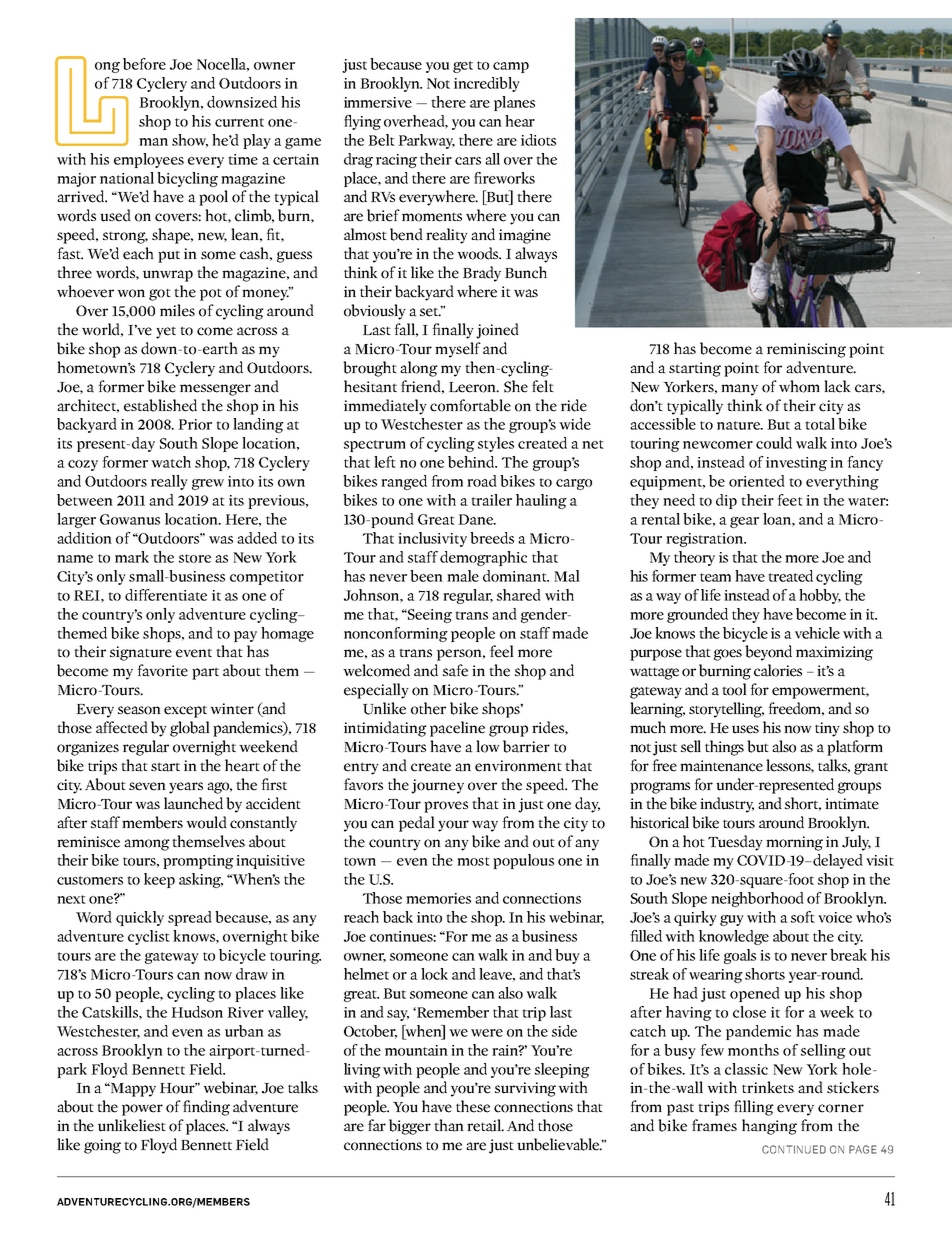 Image resolution: width=952 pixels, height=1237 pixels. Describe the element at coordinates (144, 64) in the document. I see `before` at that location.
